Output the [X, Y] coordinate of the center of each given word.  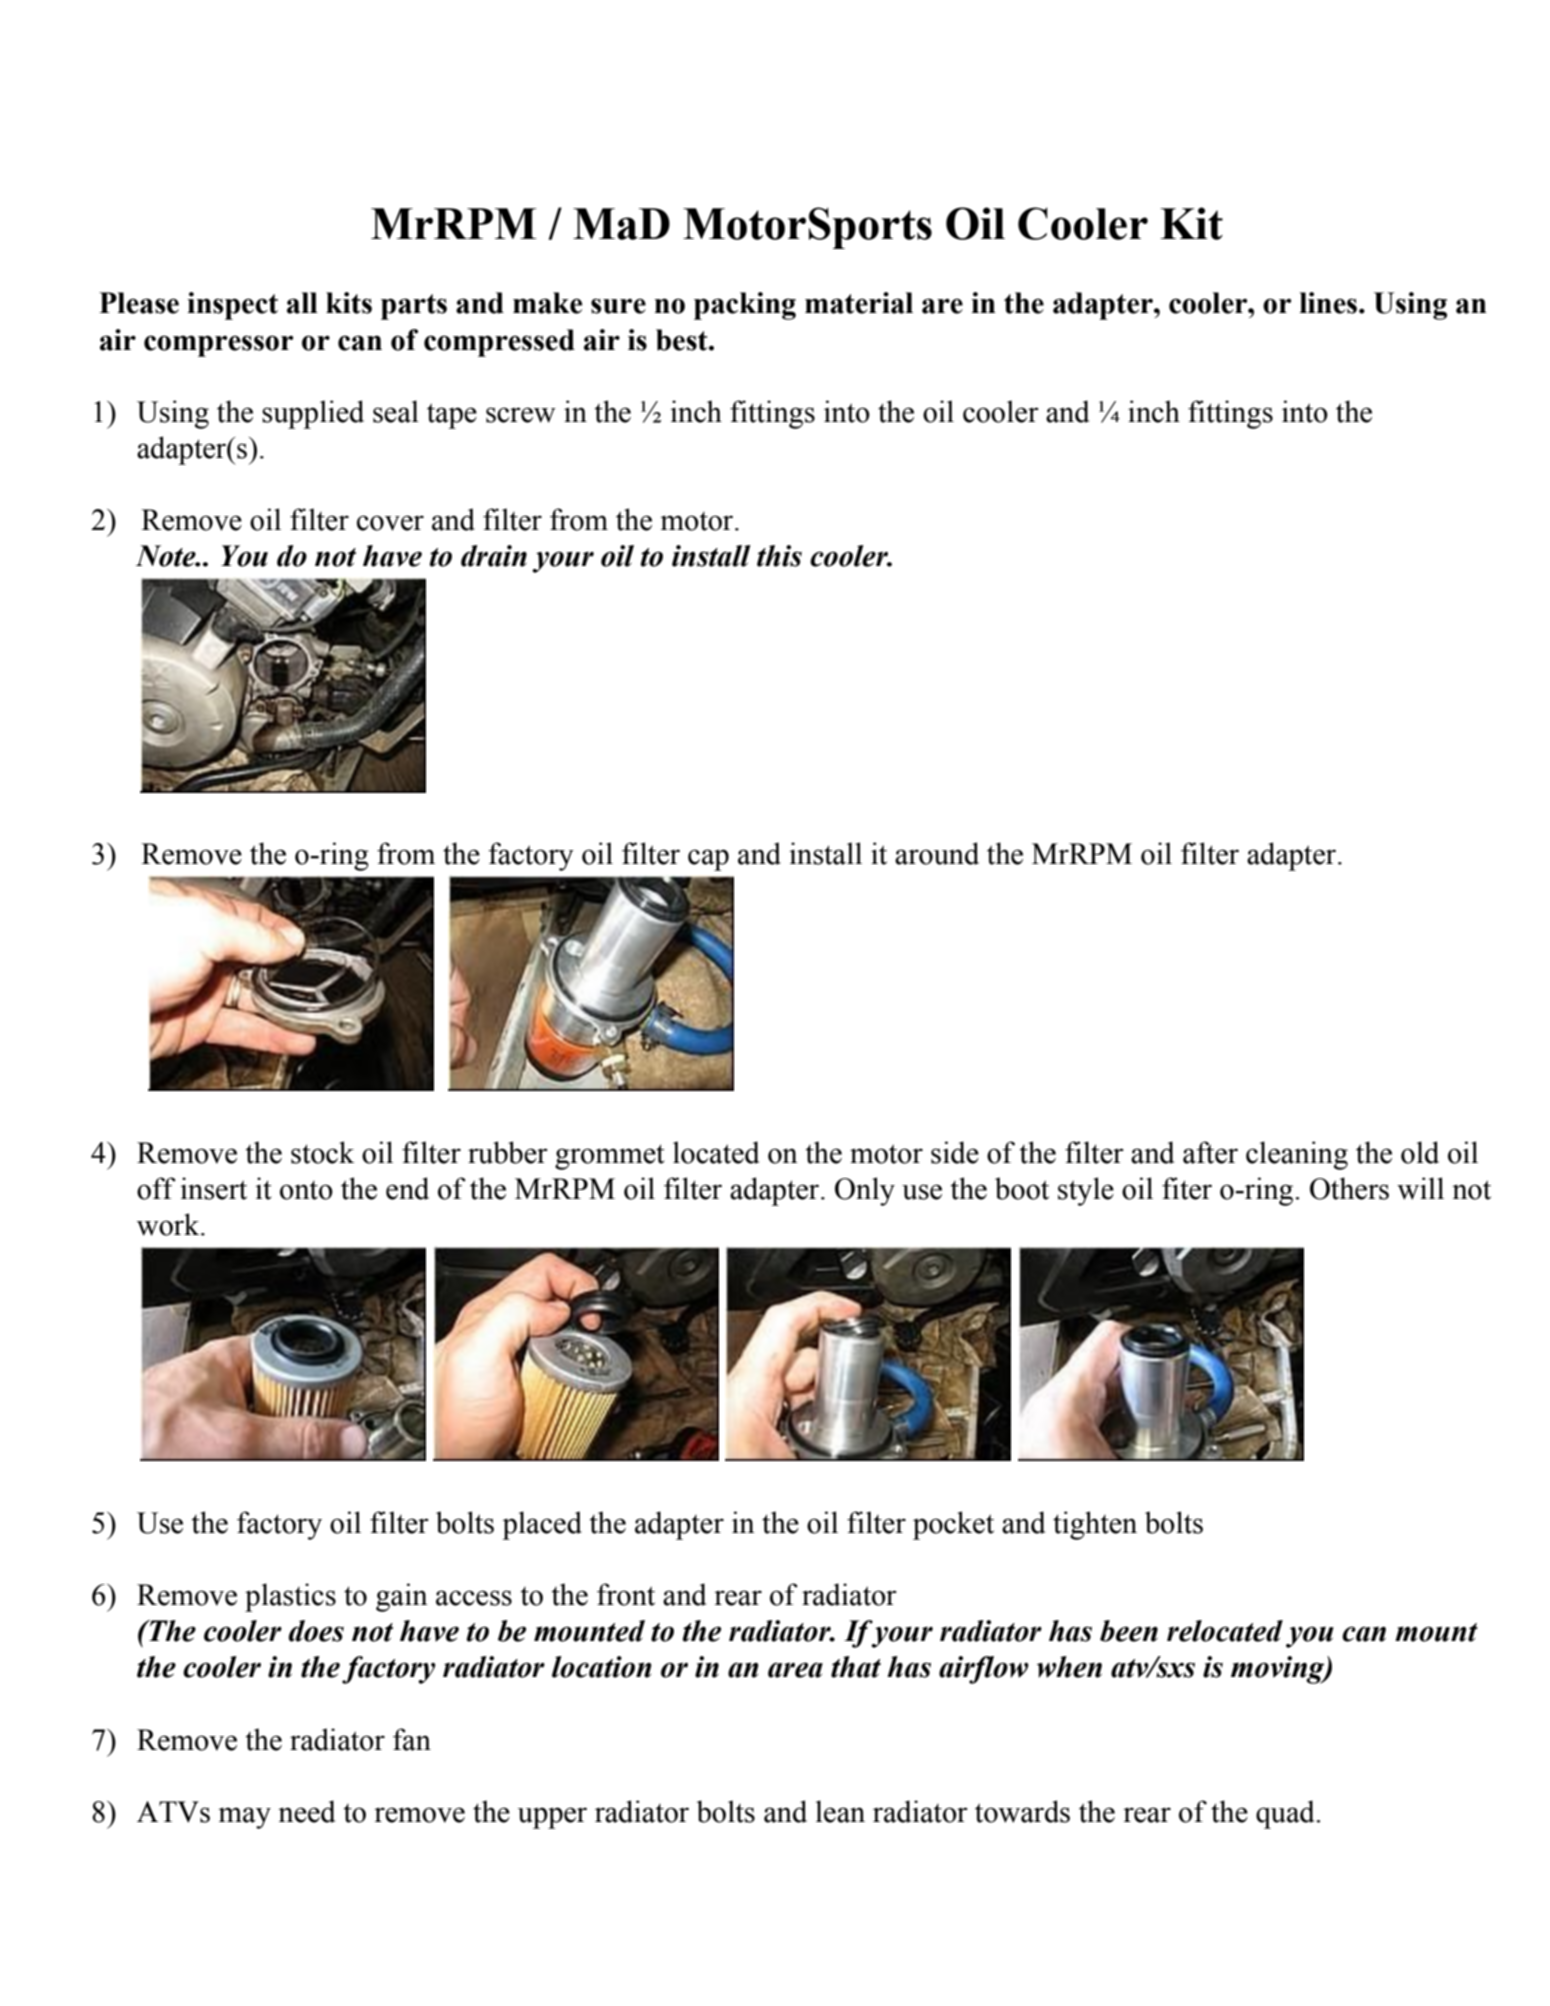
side [955, 1152]
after [1210, 1152]
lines [1329, 303]
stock [323, 1152]
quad [1286, 1814]
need [307, 1811]
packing [745, 306]
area [795, 1670]
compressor [218, 346]
